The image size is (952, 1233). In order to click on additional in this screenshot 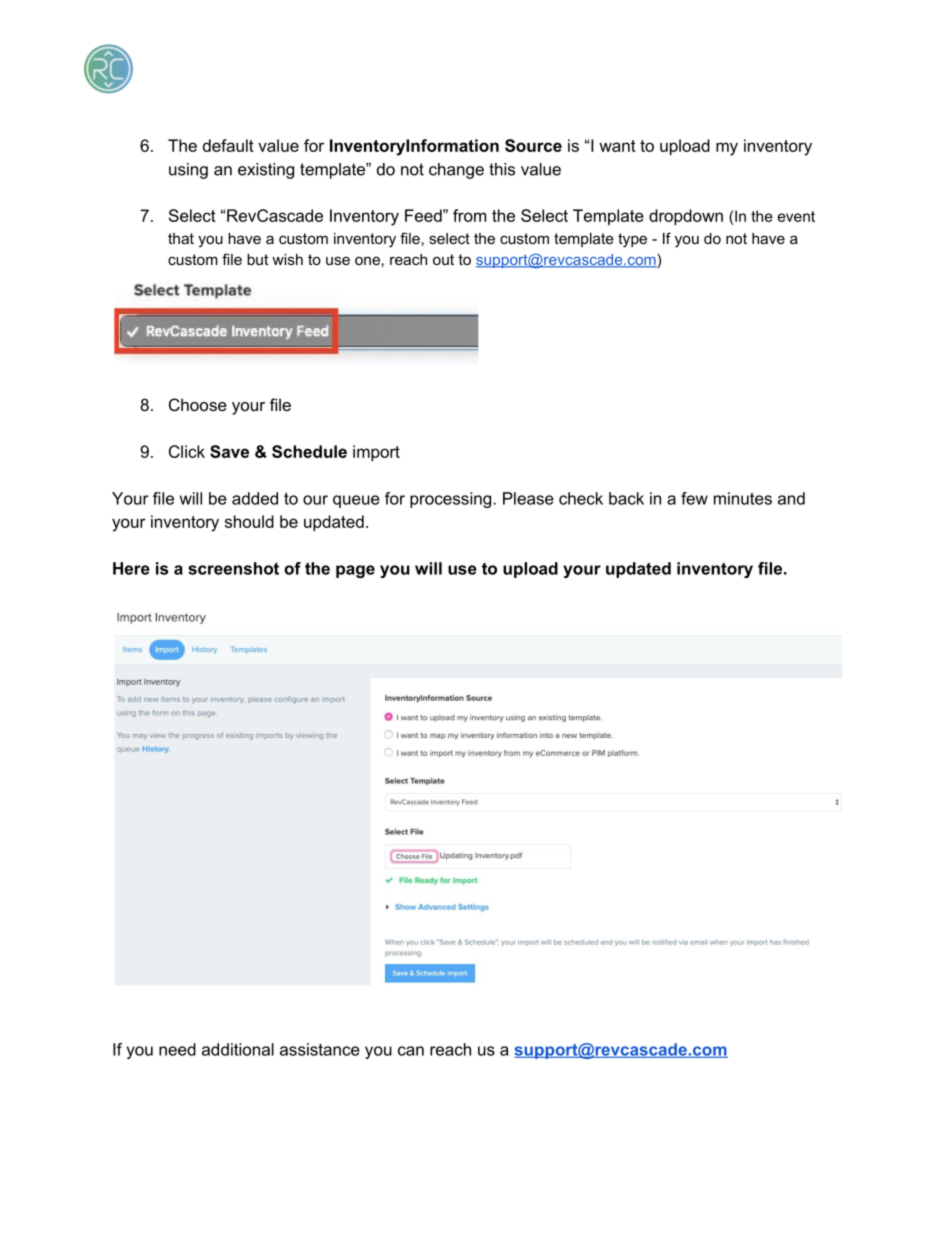, I will do `click(238, 1049)`.
